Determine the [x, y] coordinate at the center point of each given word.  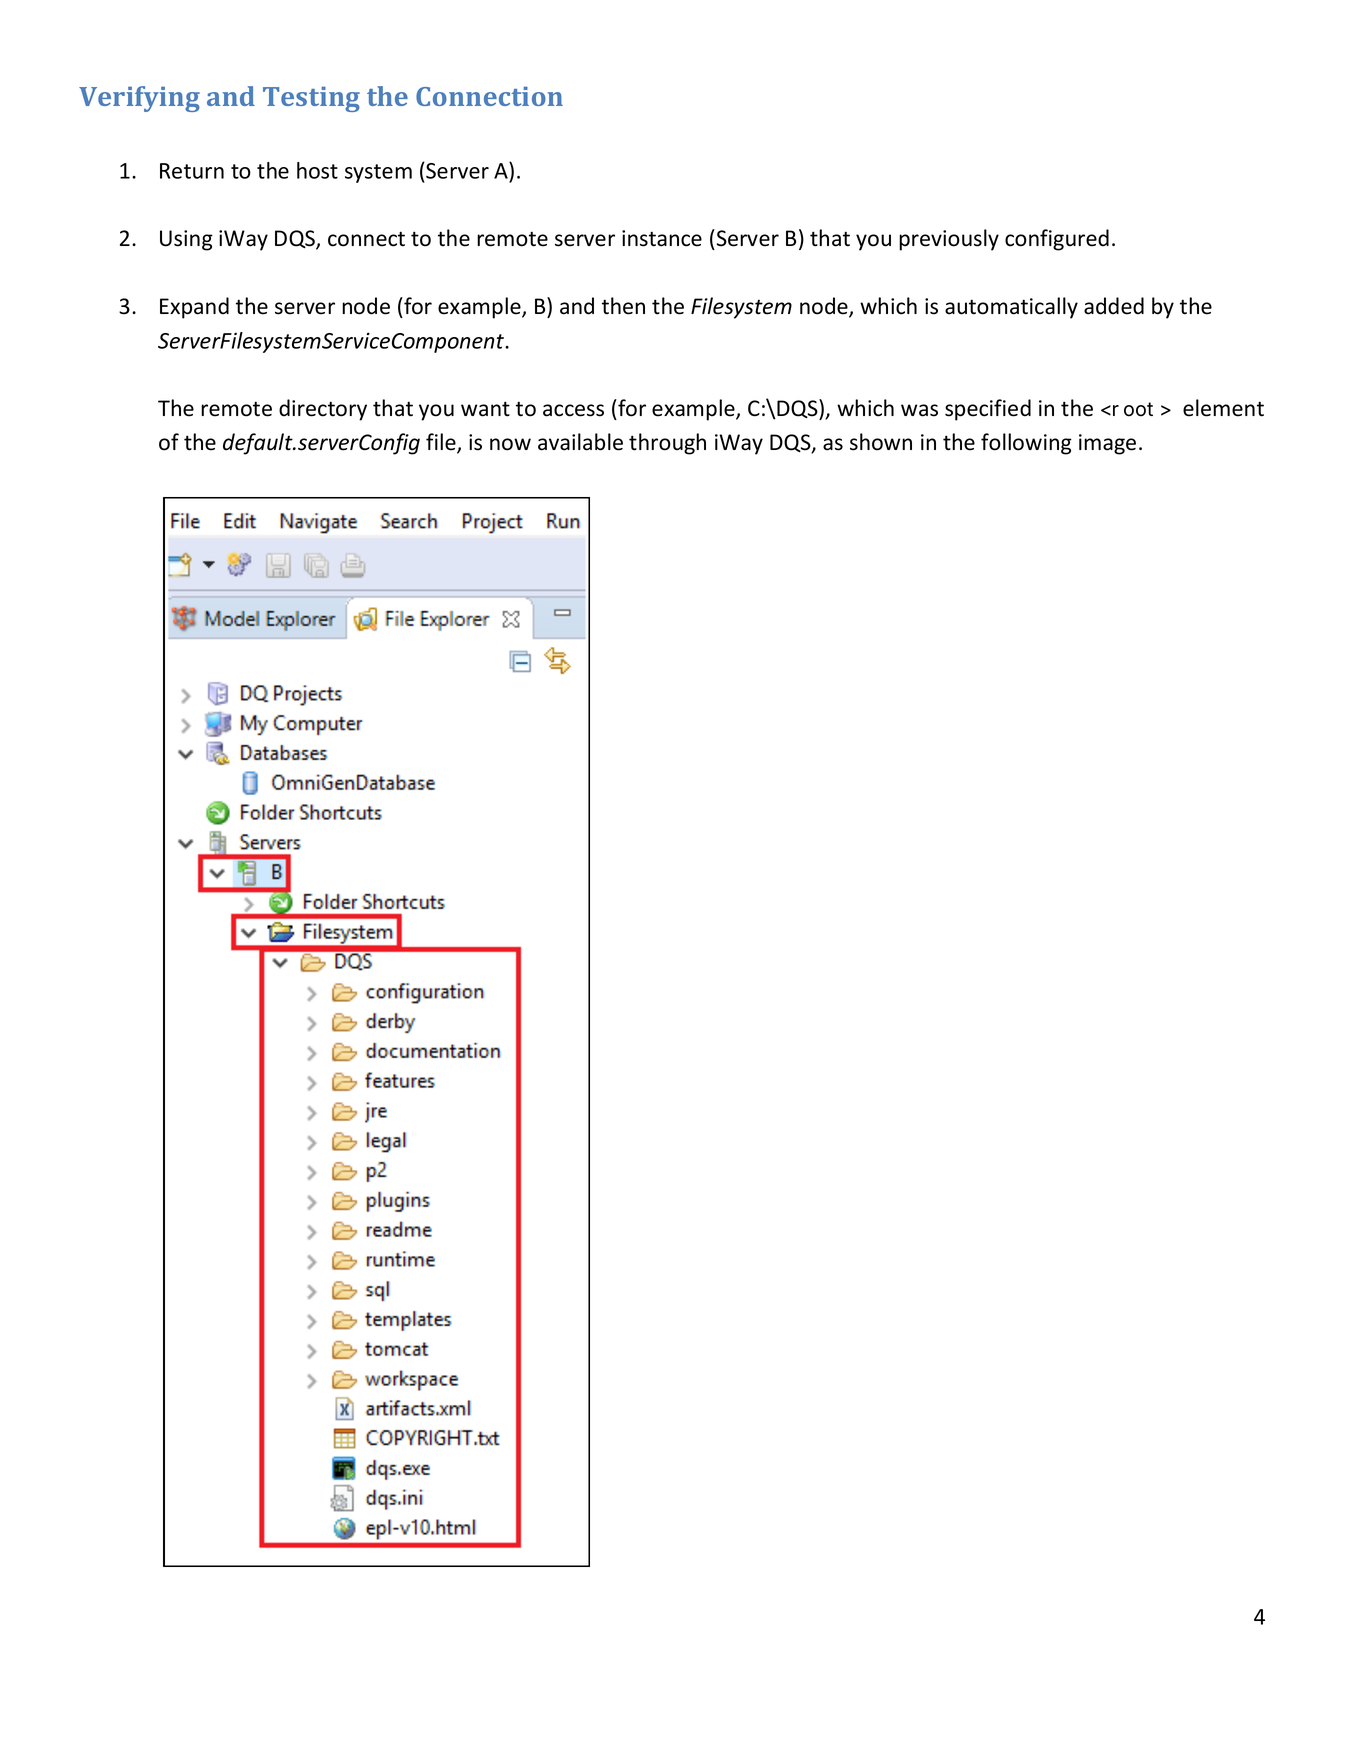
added [1114, 306]
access [573, 410]
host [317, 170]
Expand [194, 308]
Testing [311, 99]
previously [949, 240]
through [667, 444]
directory [323, 410]
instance [662, 238]
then [623, 306]
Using [186, 240]
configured [1057, 240]
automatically [1011, 308]
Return [192, 171]
